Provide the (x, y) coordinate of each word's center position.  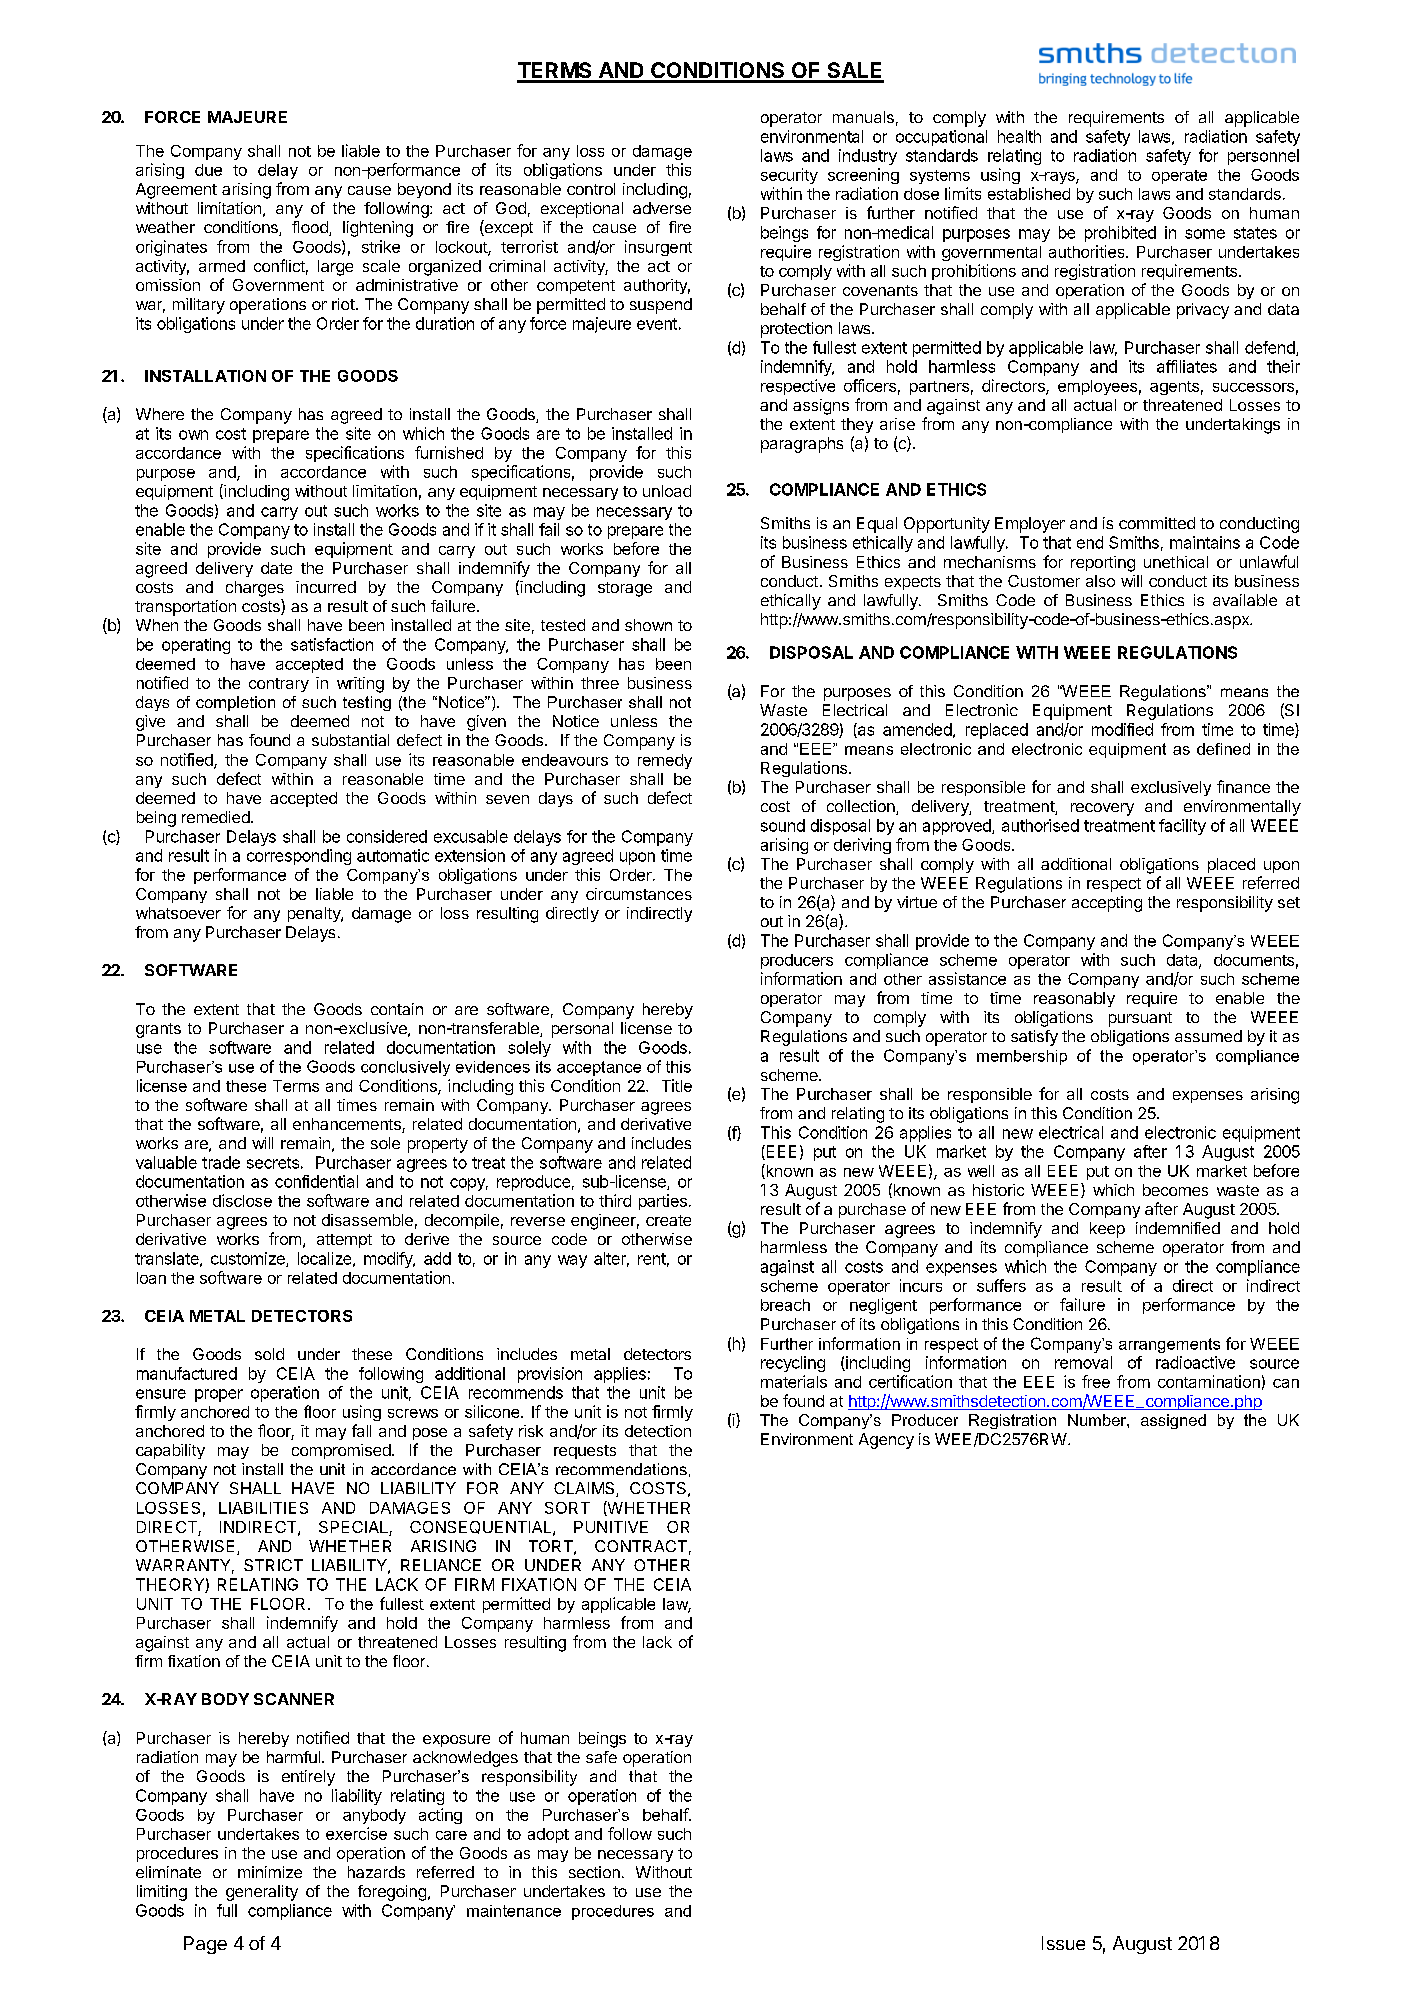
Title (677, 1085)
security (789, 176)
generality (262, 1893)
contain (397, 1009)
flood (311, 228)
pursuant (1140, 1019)
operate (1179, 177)
